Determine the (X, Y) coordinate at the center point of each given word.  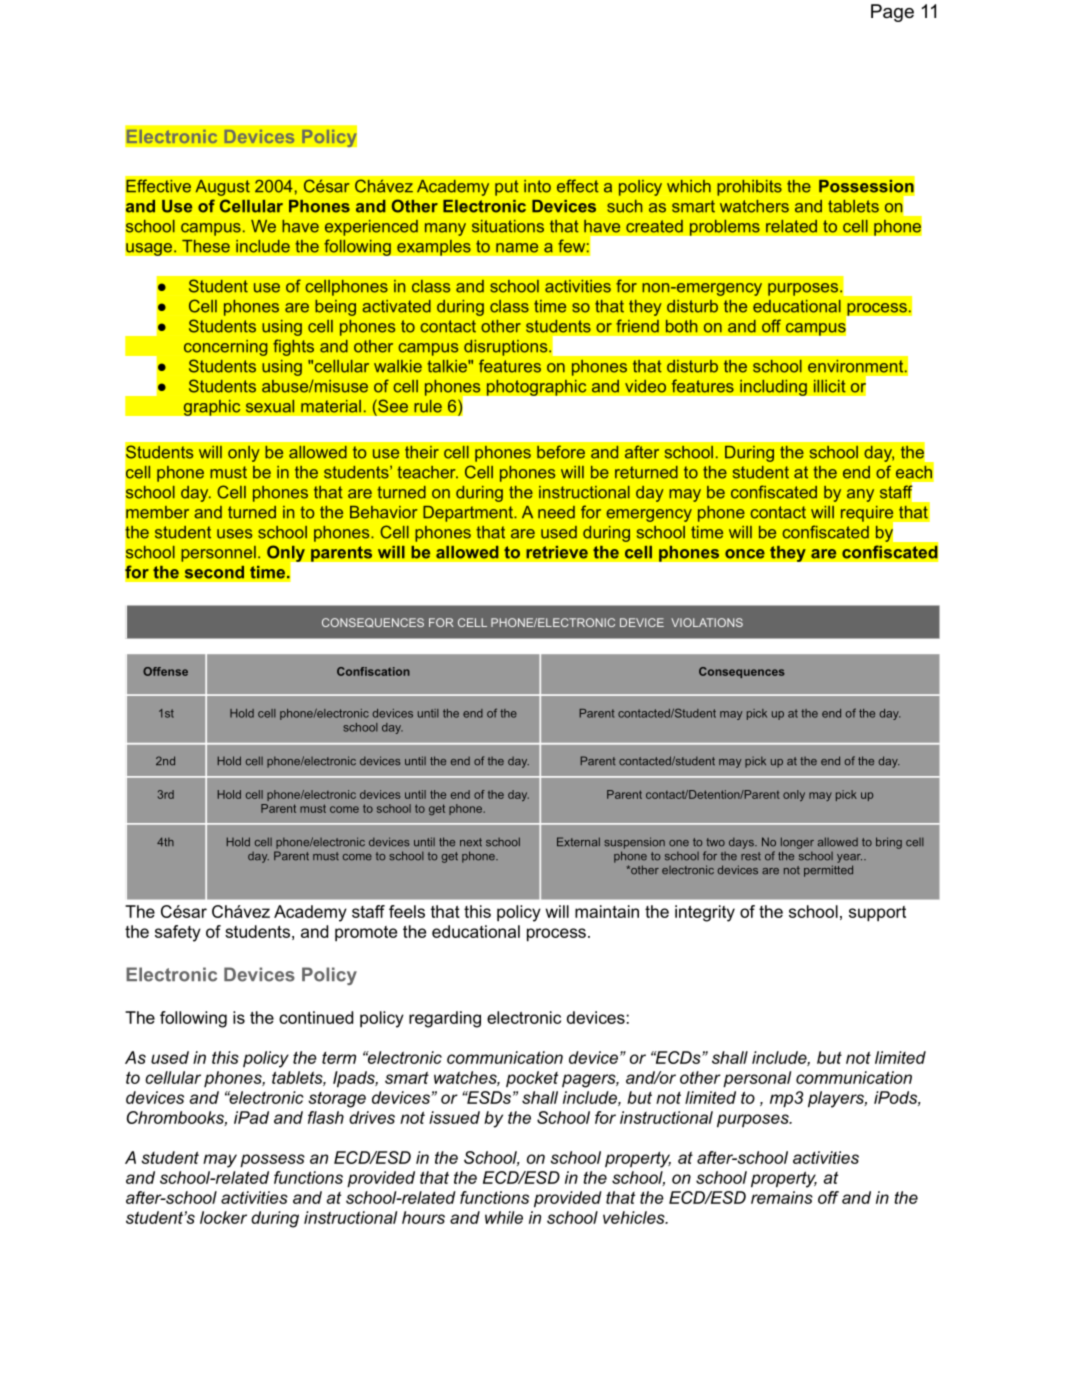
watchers (754, 206)
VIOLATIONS (707, 622)
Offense (165, 671)
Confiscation (373, 671)
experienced (371, 228)
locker (223, 1217)
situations (508, 226)
